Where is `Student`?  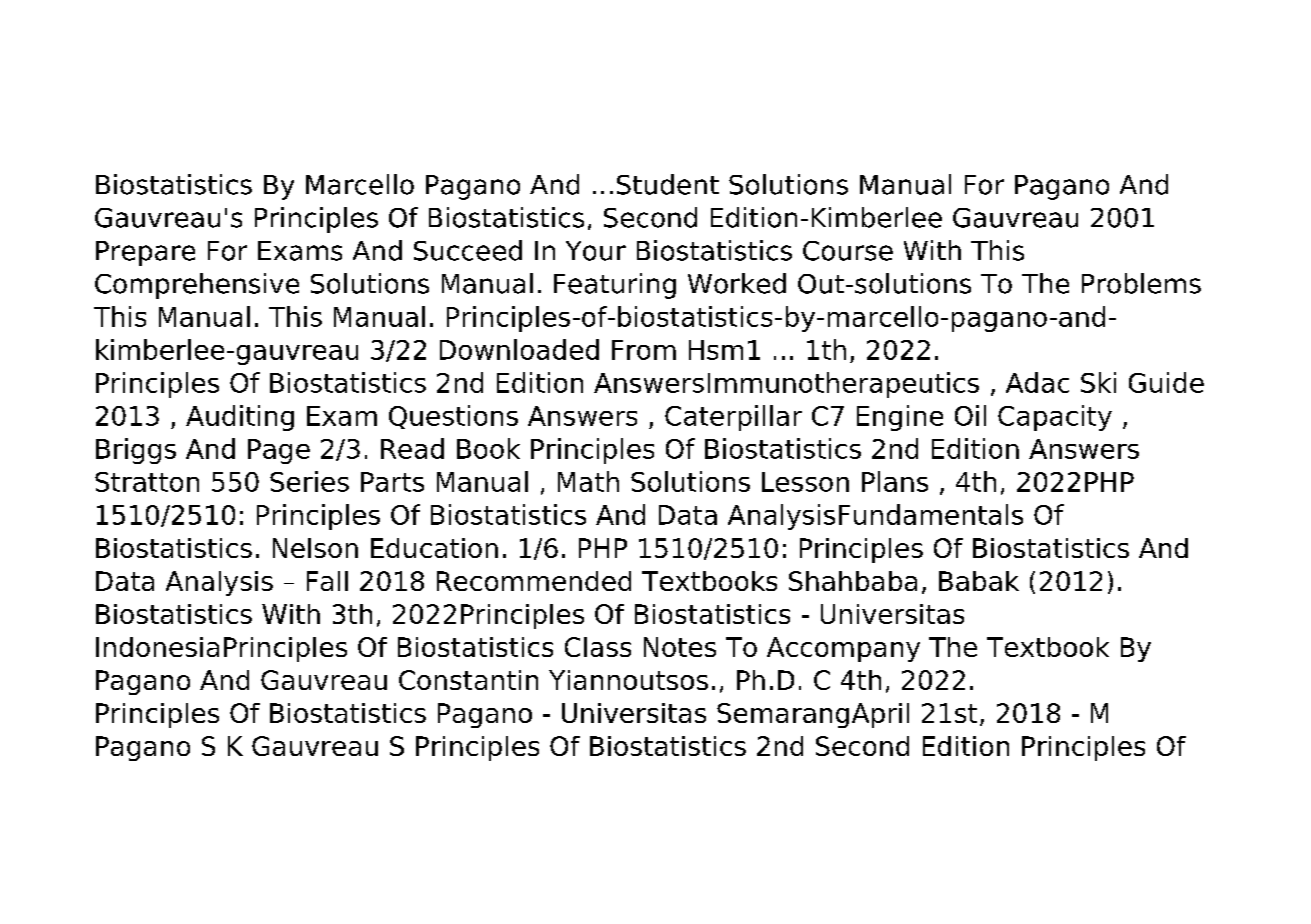 Student is located at coordinates (668, 184).
